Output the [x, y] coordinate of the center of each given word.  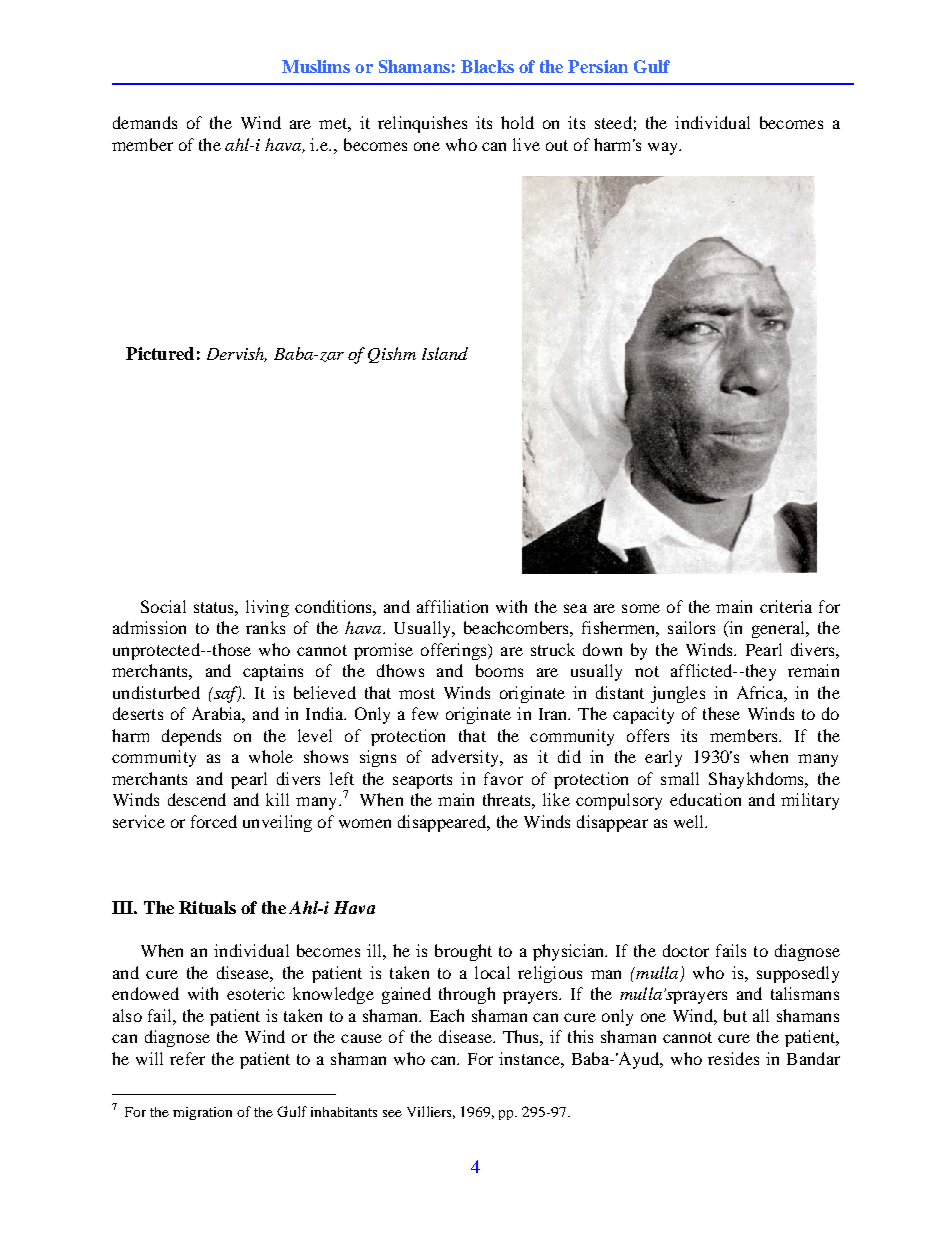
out [557, 145]
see [392, 1113]
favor [503, 778]
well [690, 821]
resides [733, 1058]
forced [214, 821]
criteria [786, 606]
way [664, 148]
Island [445, 353]
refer [187, 1058]
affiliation [452, 606]
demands [145, 122]
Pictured [160, 353]
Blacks [487, 66]
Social [163, 606]
